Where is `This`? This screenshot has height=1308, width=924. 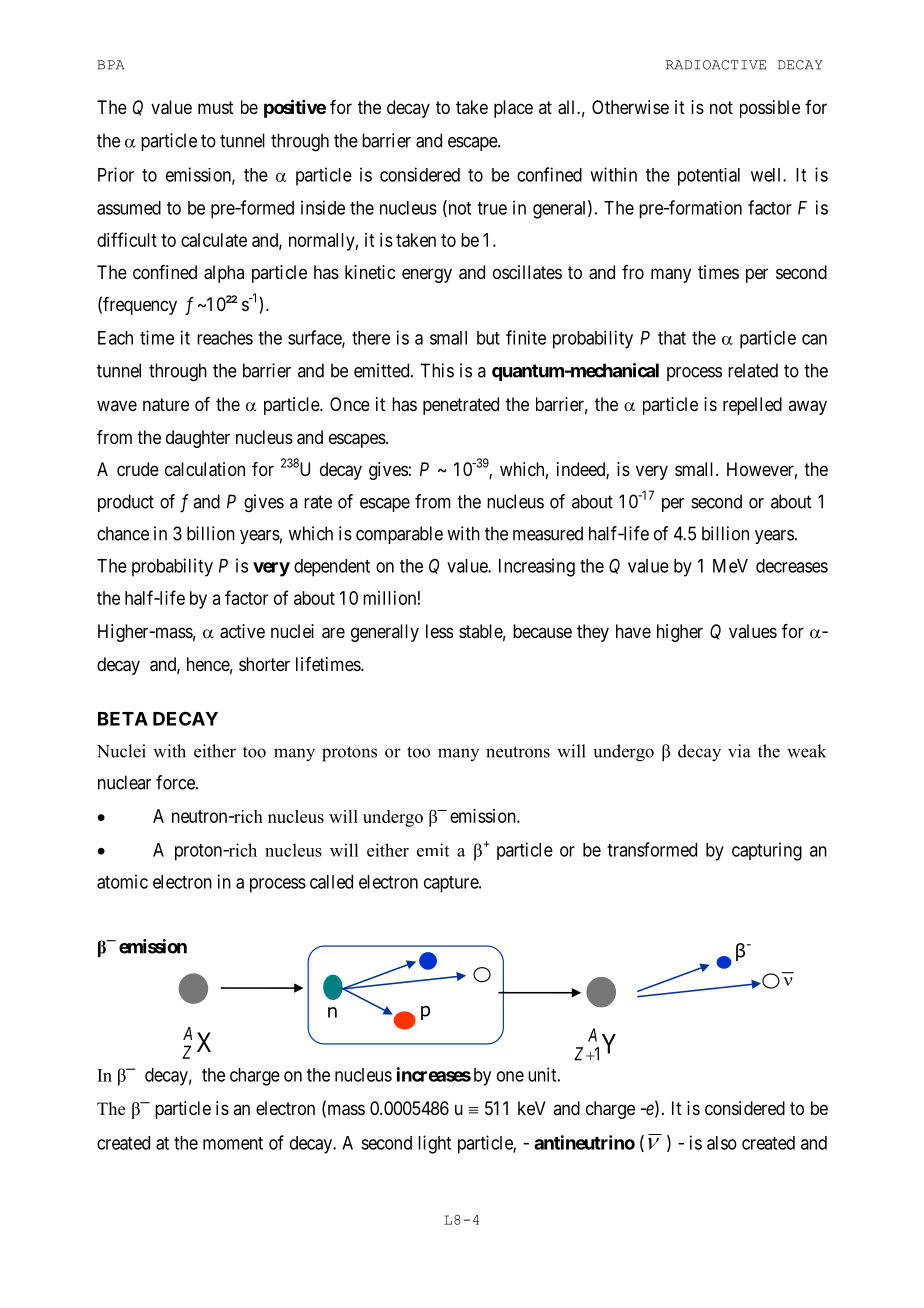
This is located at coordinates (437, 370).
